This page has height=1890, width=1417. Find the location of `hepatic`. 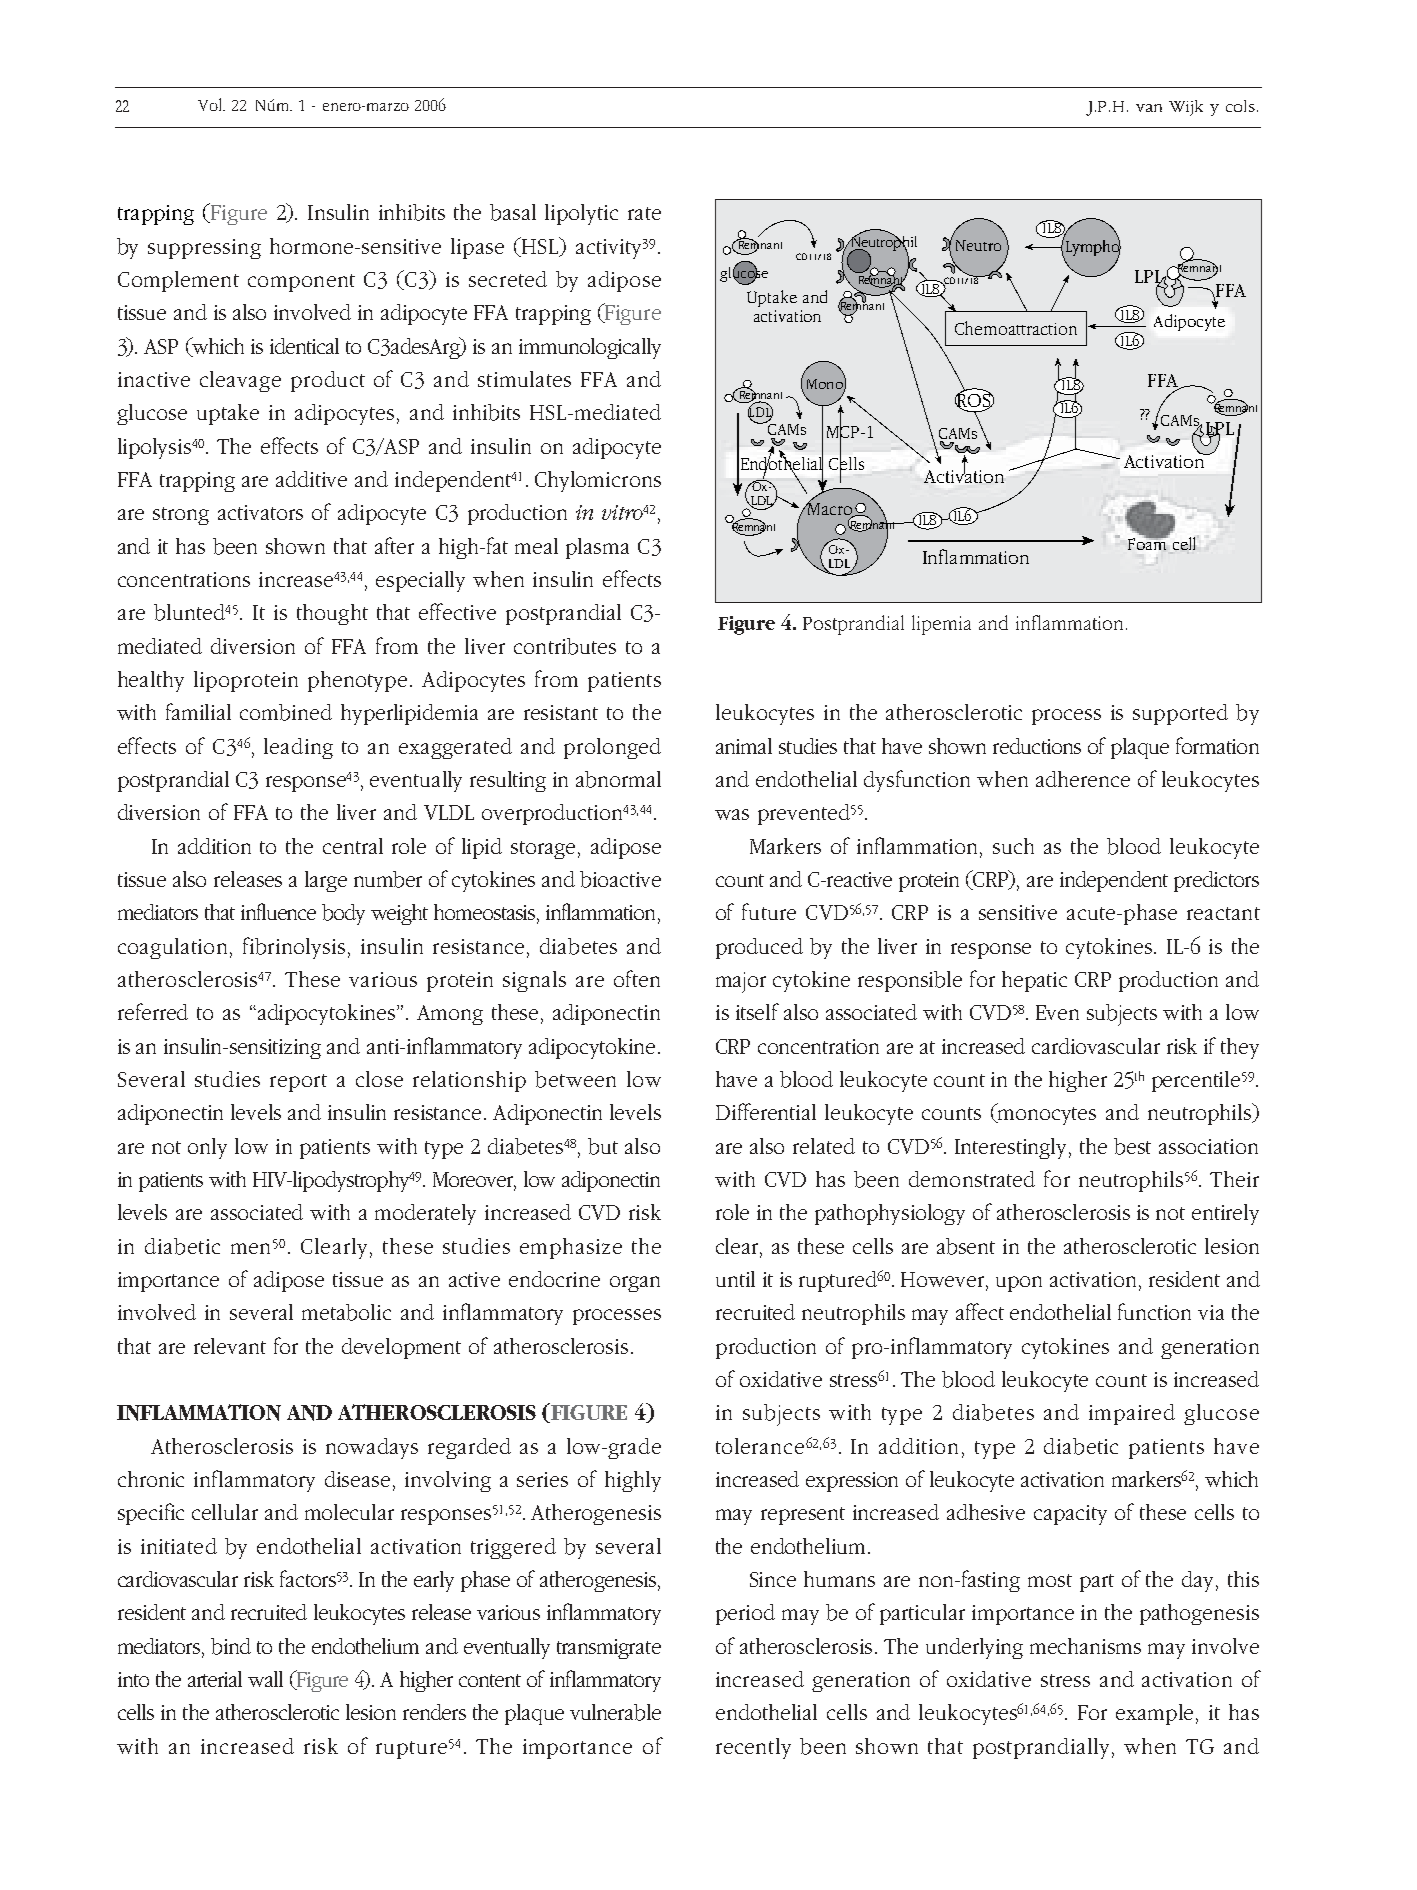

hepatic is located at coordinates (1034, 981).
